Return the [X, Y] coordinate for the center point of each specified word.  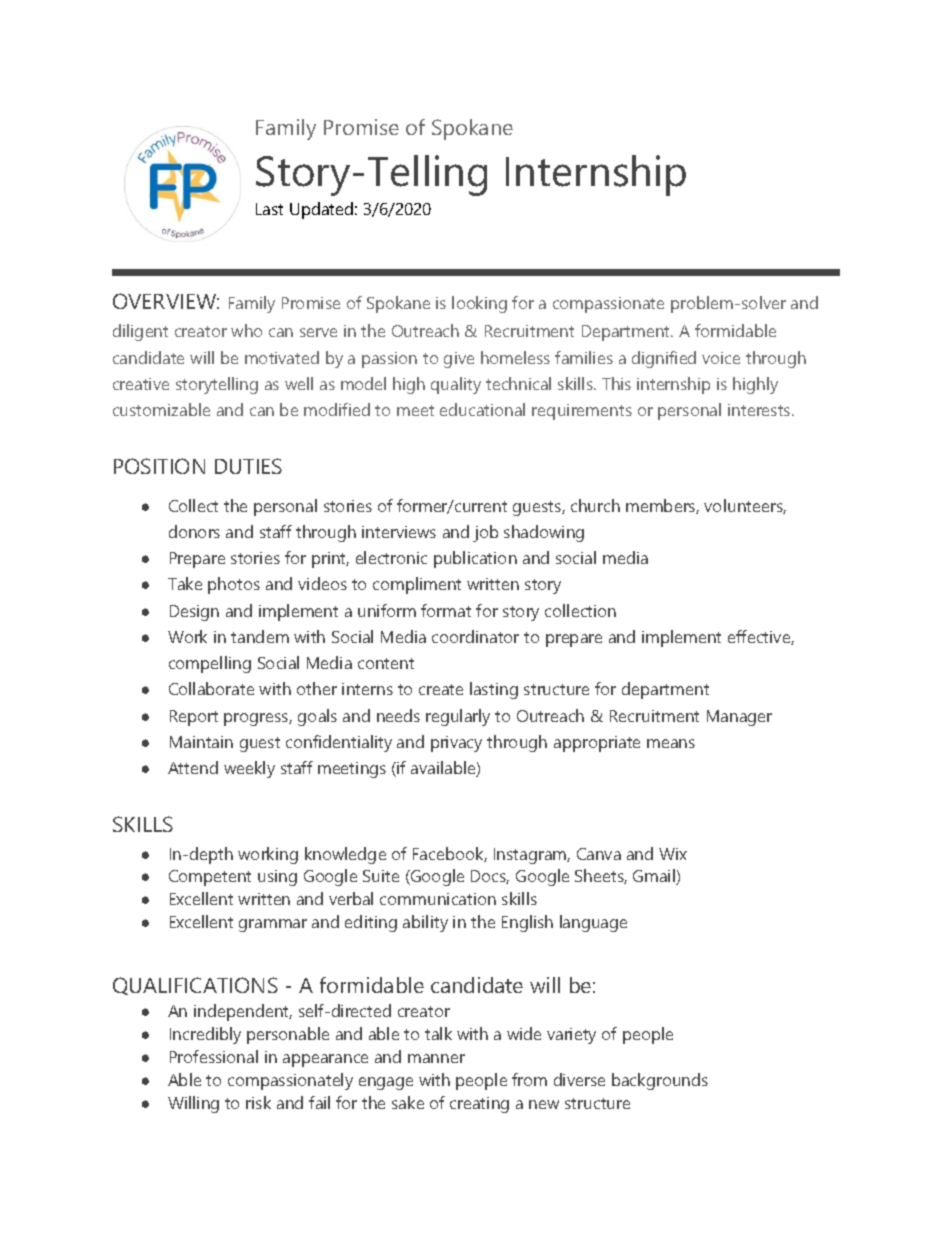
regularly [458, 717]
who [246, 330]
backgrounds [660, 1081]
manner [436, 1058]
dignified [664, 359]
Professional [214, 1056]
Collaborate [211, 688]
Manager [739, 718]
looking [479, 304]
